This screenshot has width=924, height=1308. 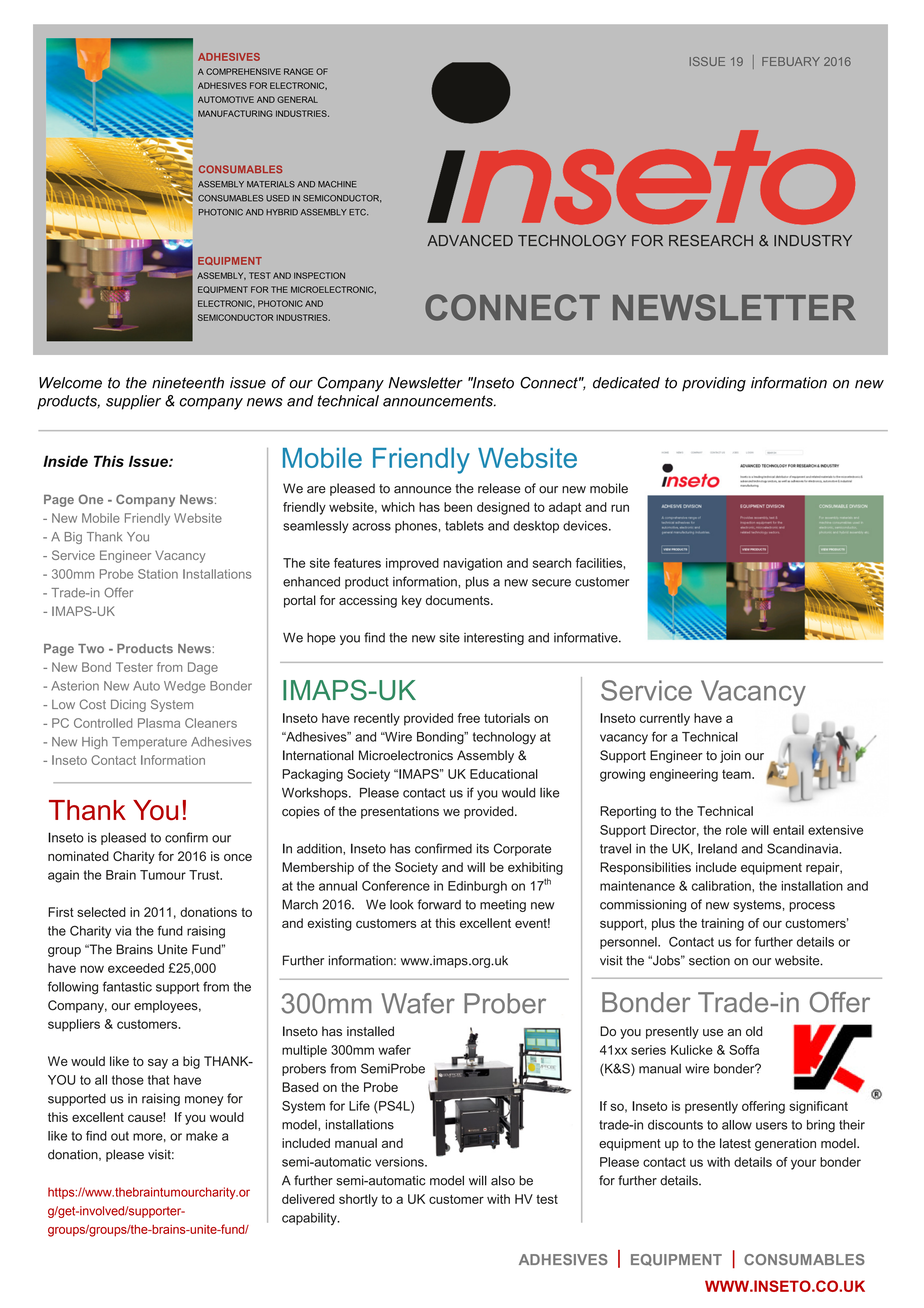 I want to click on Inside, so click(x=65, y=461).
